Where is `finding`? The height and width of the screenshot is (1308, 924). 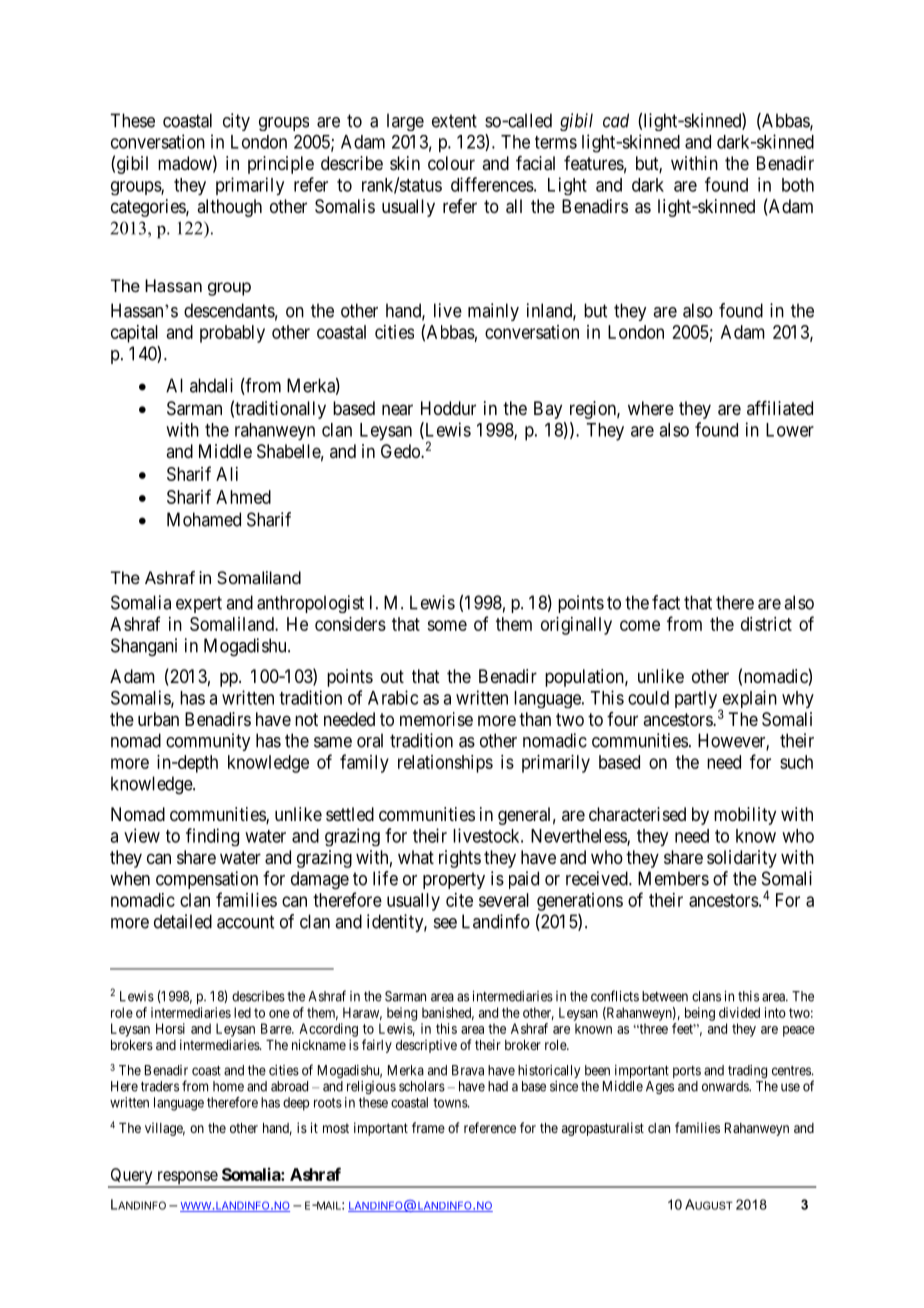
finding is located at coordinates (212, 837).
